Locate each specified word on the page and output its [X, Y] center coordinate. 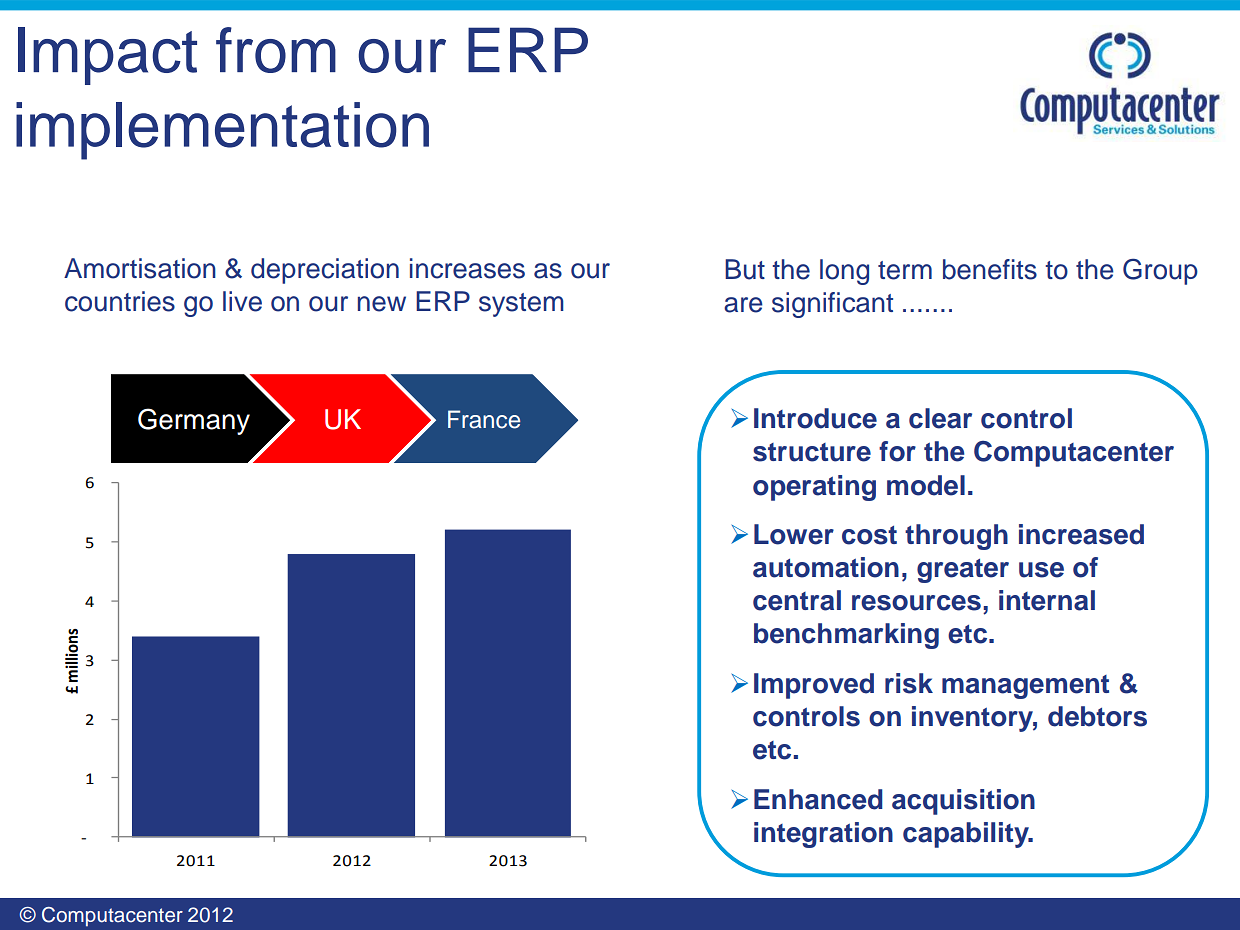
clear [940, 418]
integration [823, 835]
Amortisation [140, 268]
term [905, 270]
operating [814, 488]
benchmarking [846, 636]
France [484, 419]
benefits [990, 269]
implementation [222, 131]
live [242, 301]
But [745, 269]
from [276, 50]
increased [1081, 534]
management [1025, 687]
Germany [194, 421]
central [797, 600]
